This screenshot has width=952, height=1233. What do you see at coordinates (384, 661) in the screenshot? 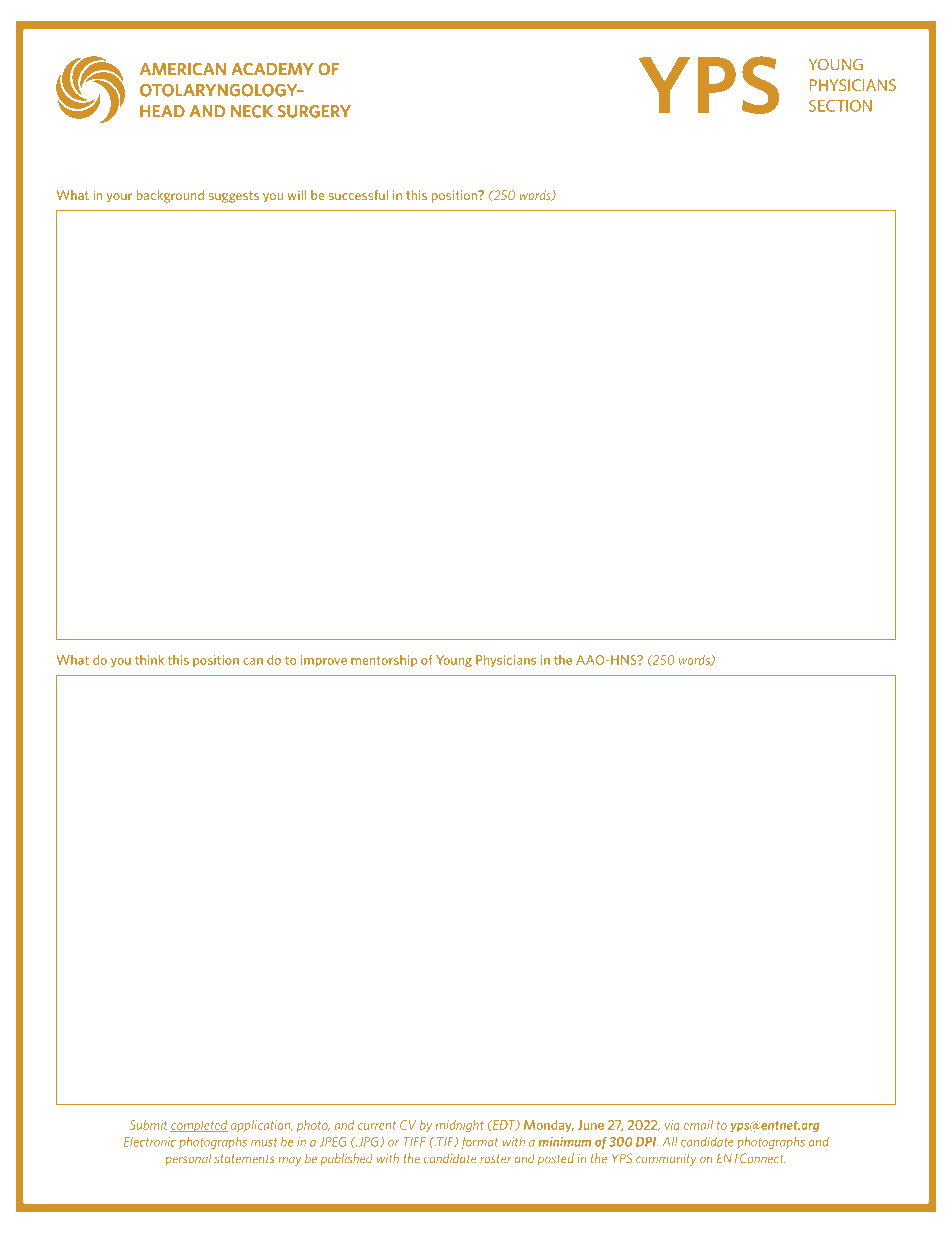
I see `mentorship` at bounding box center [384, 661].
